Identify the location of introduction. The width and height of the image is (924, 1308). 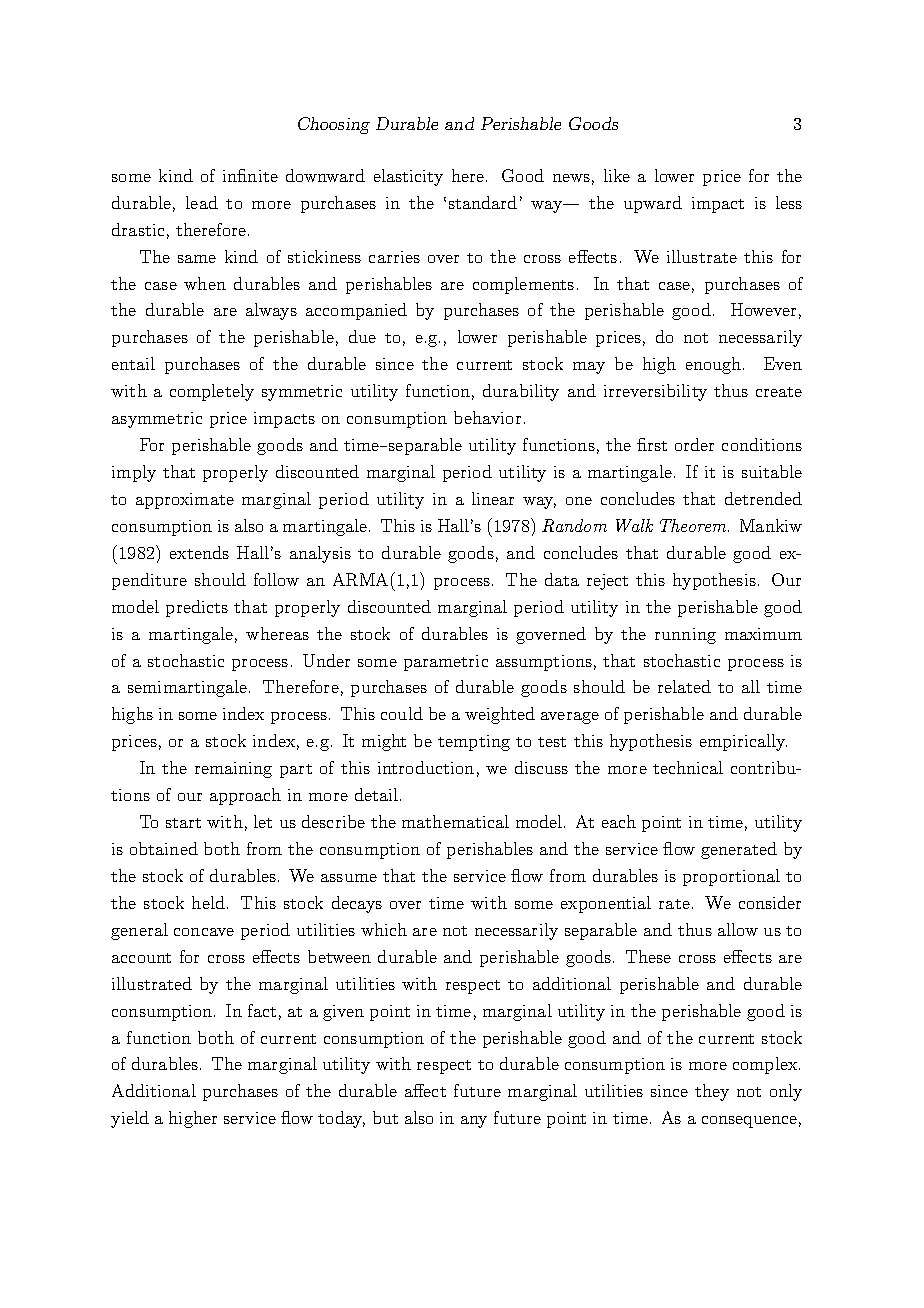
(426, 767).
